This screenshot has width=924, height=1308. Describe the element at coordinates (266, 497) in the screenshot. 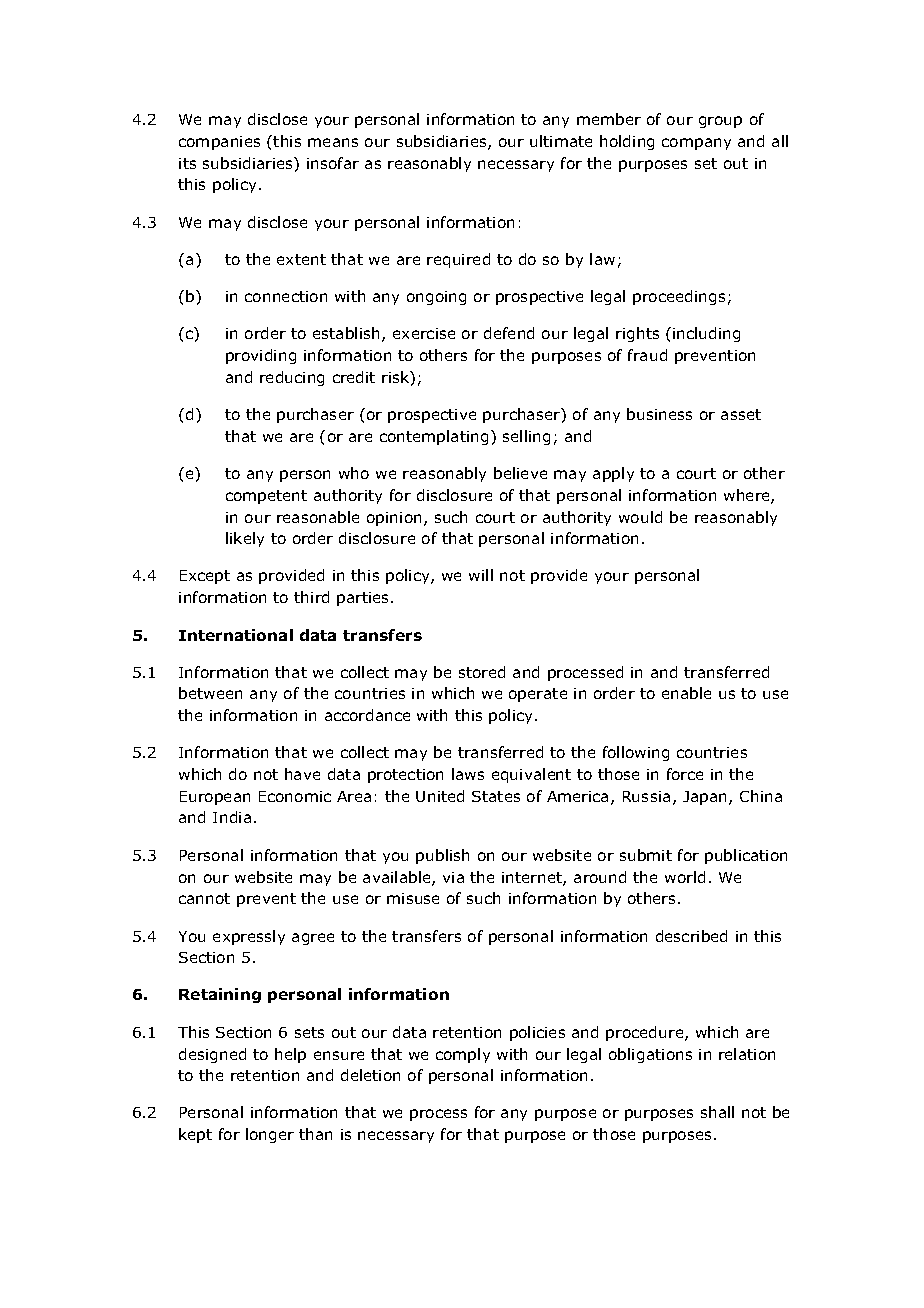

I see `competent` at that location.
